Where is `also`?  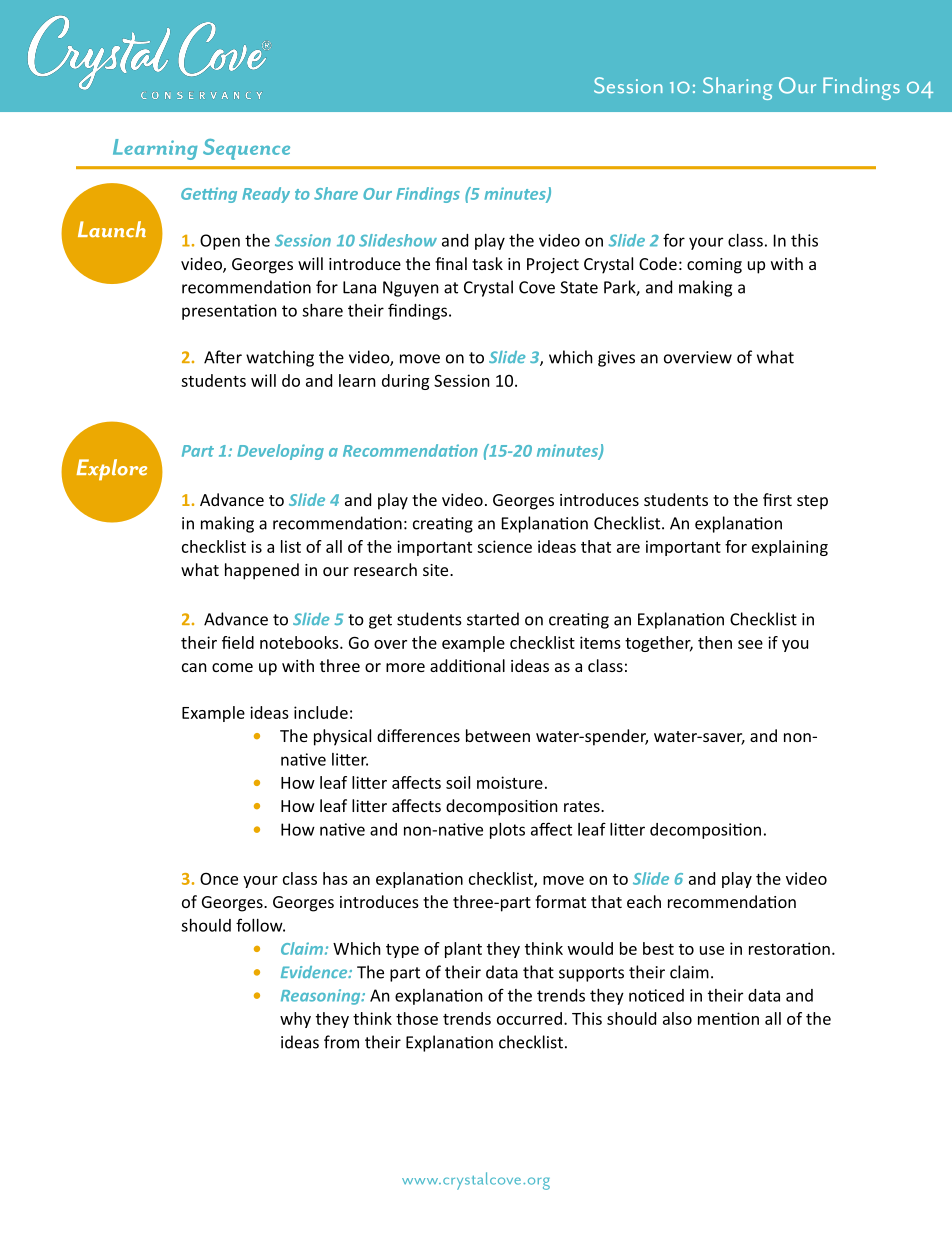 also is located at coordinates (677, 1018).
